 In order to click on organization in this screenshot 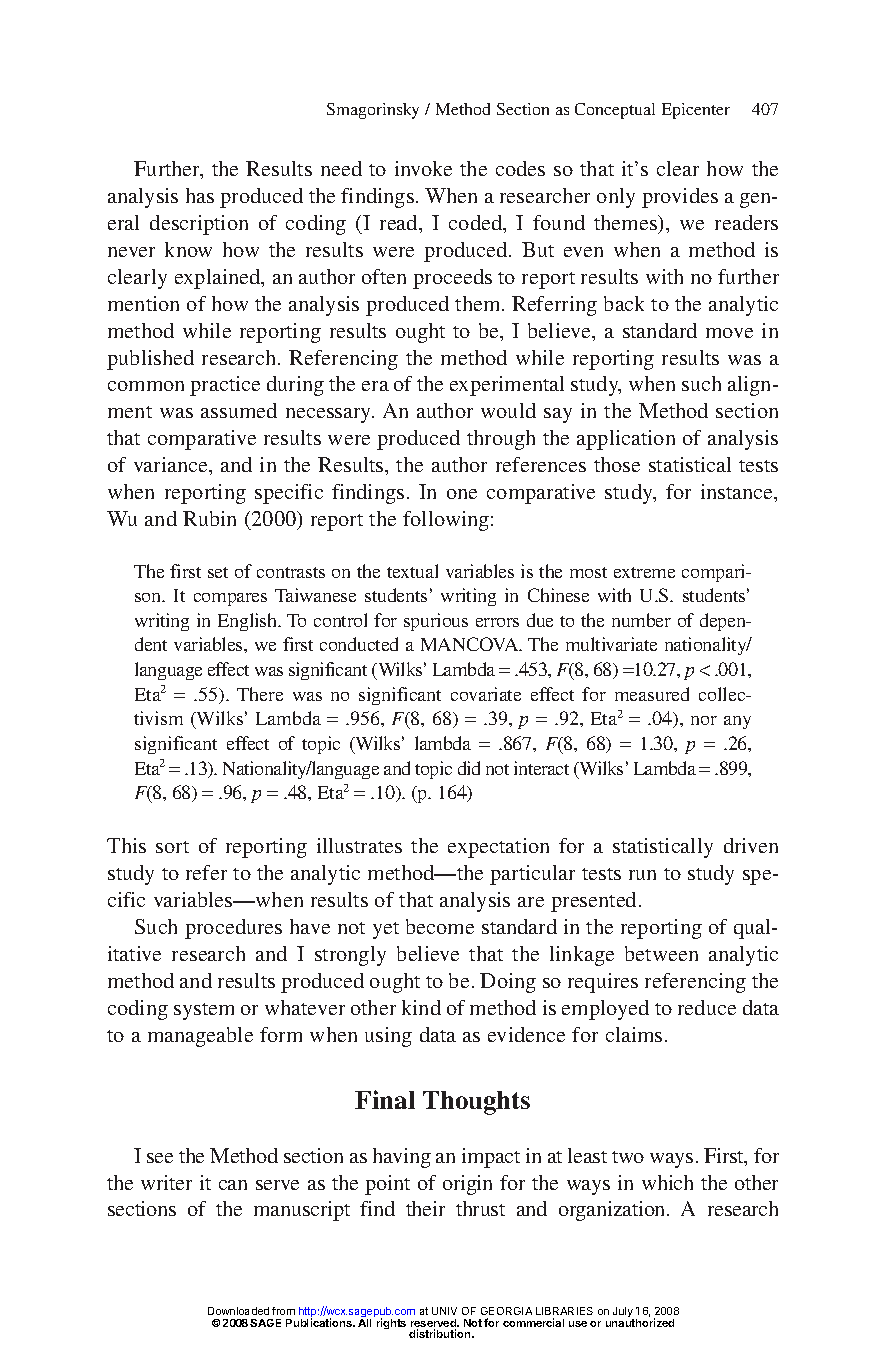, I will do `click(613, 1211)`.
